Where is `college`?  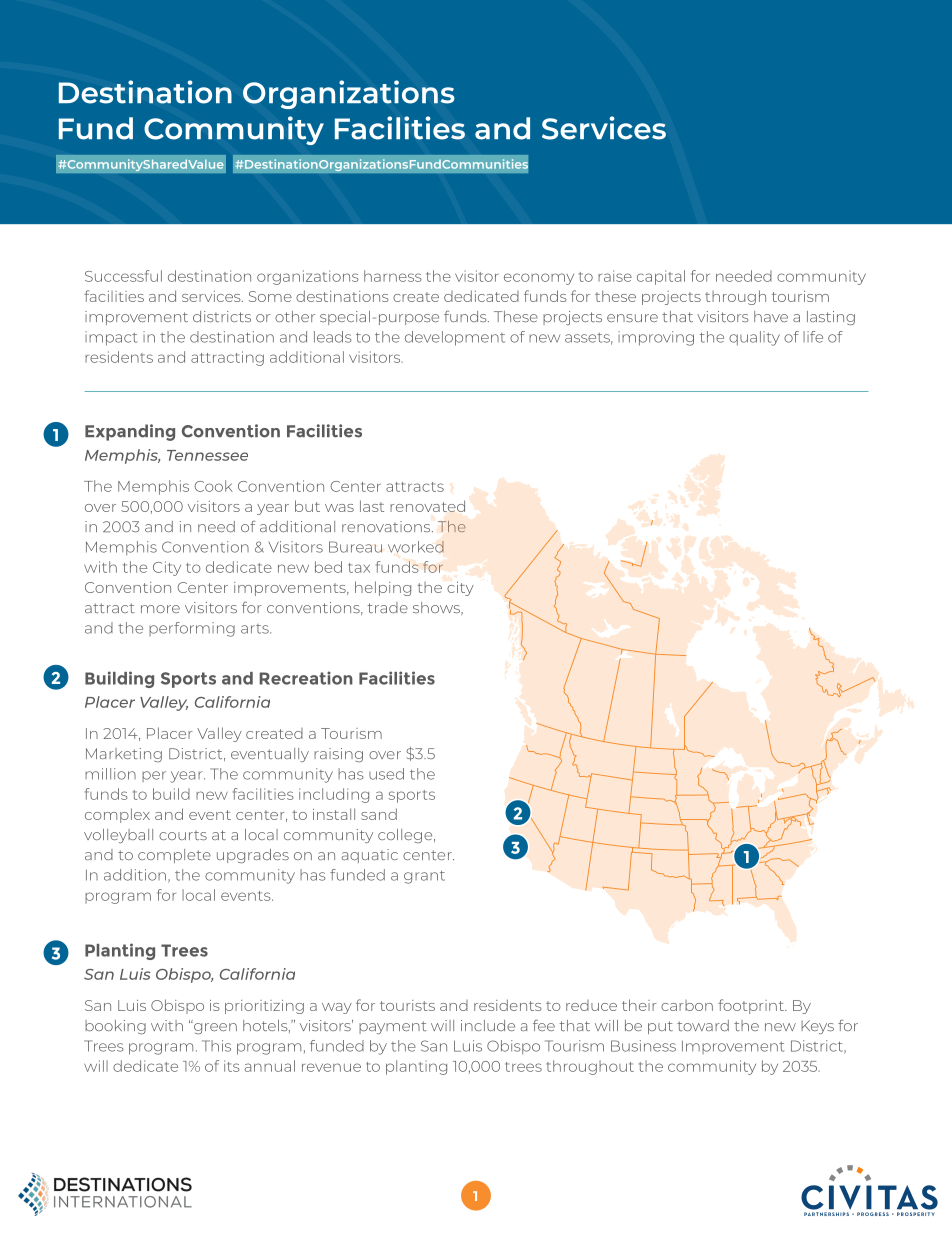
college is located at coordinates (406, 836).
